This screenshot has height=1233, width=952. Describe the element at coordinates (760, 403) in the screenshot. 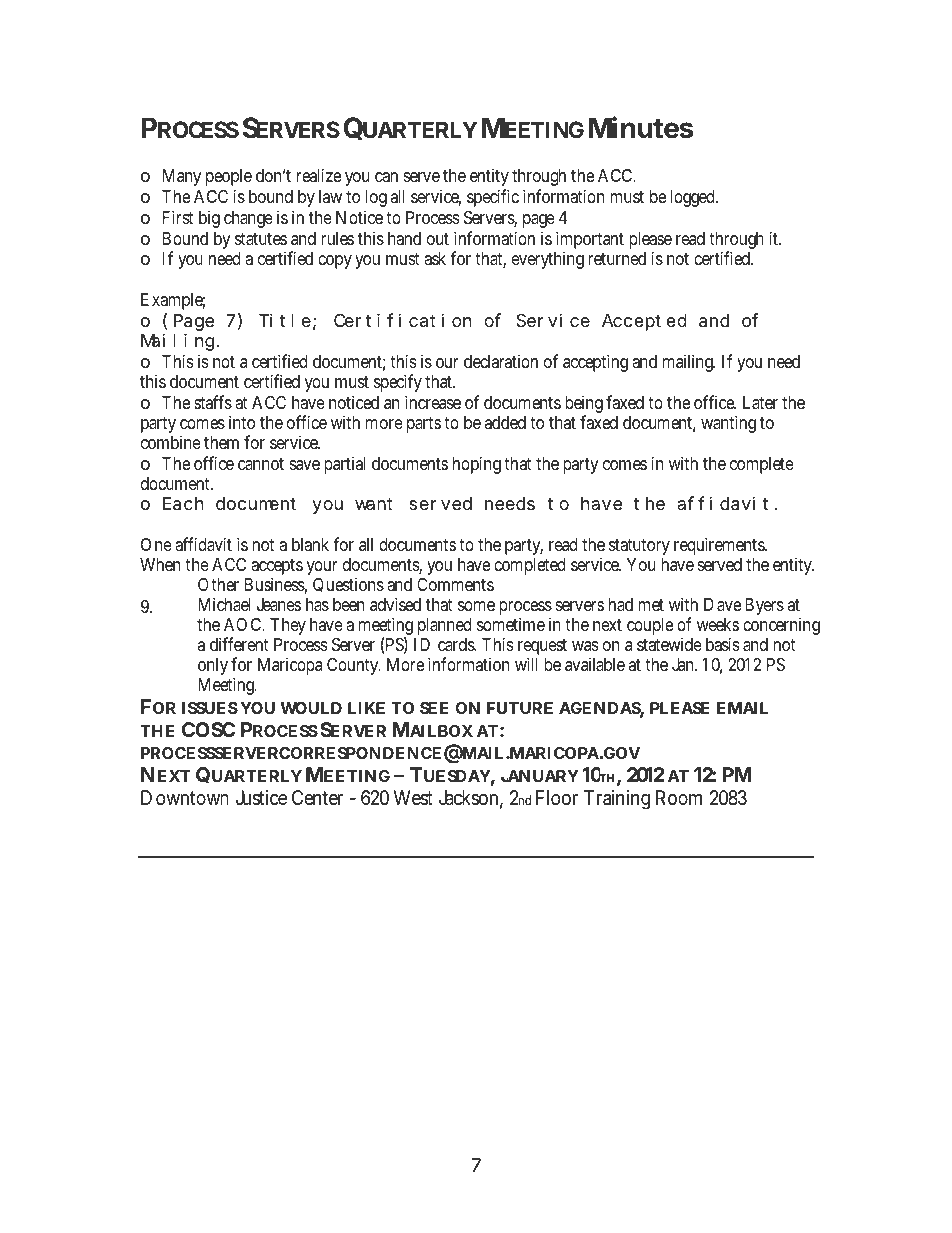

I see `Later` at that location.
